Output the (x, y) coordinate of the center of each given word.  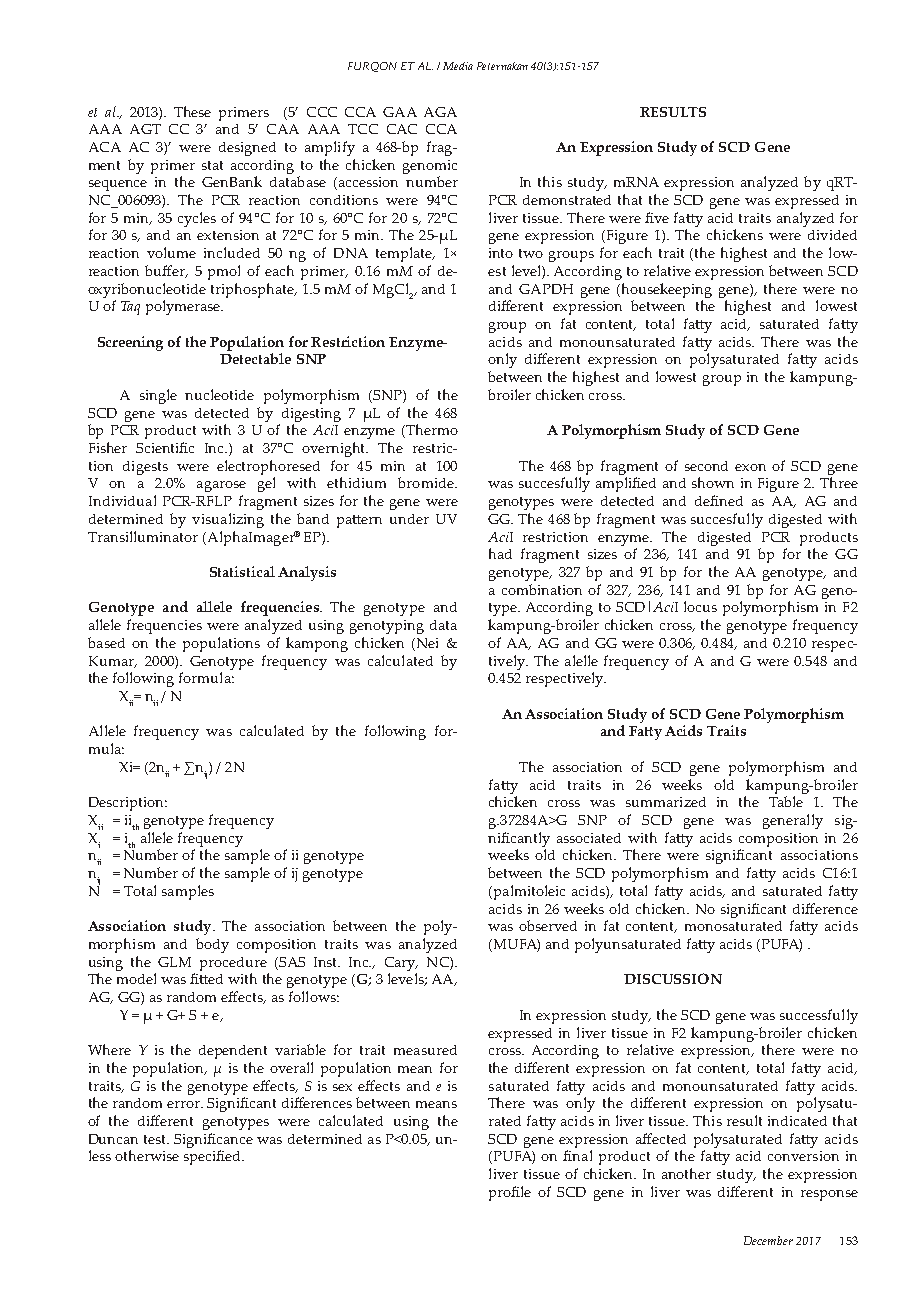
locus (700, 606)
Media (458, 66)
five (657, 217)
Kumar (112, 662)
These (192, 111)
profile (510, 1193)
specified (213, 1157)
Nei (426, 644)
